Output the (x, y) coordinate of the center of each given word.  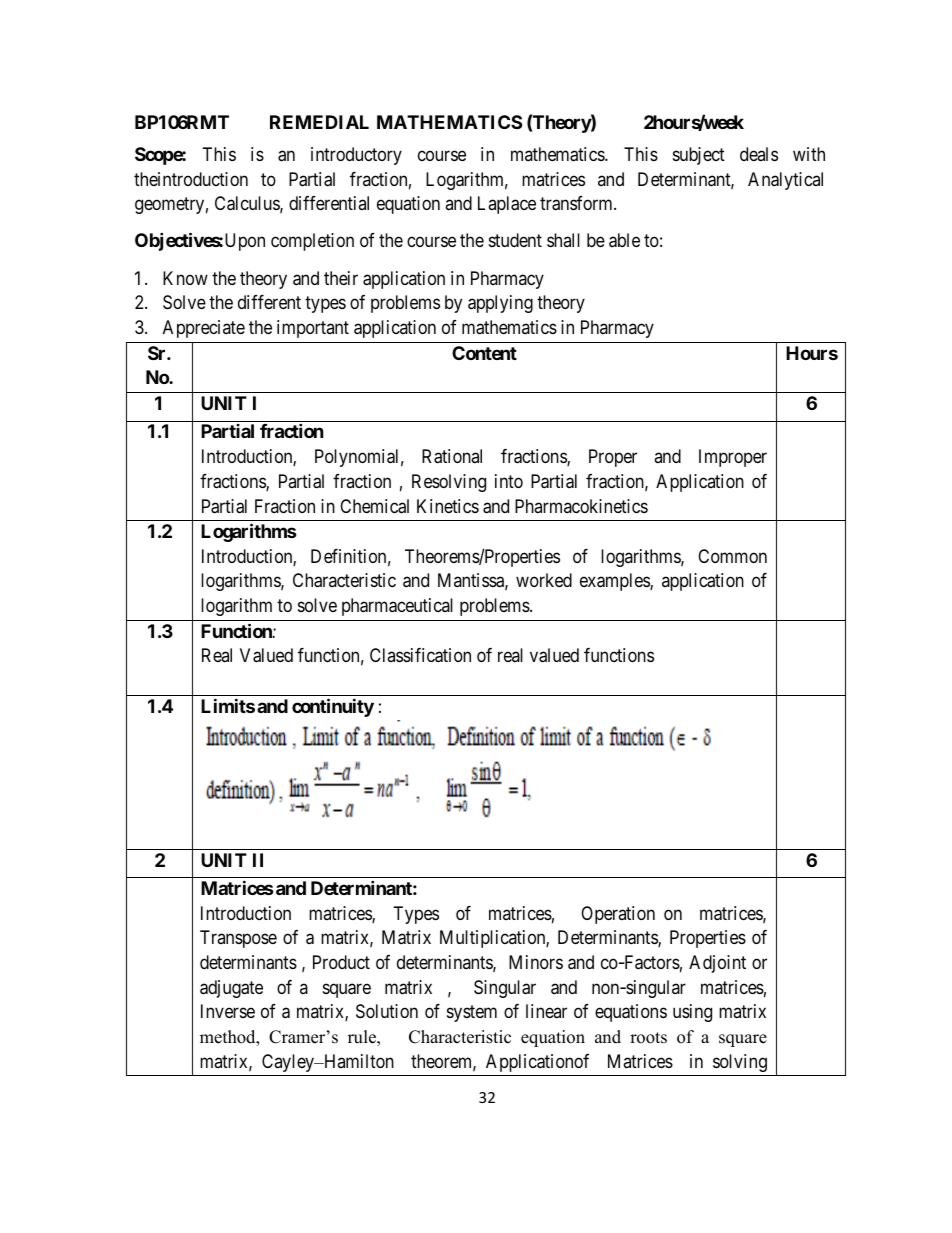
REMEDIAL (319, 122)
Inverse (228, 1011)
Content (484, 353)
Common (732, 556)
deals (759, 154)
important (313, 329)
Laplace (507, 205)
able (624, 240)
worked (544, 580)
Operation (618, 915)
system (472, 1013)
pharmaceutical (397, 607)
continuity (333, 707)
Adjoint (717, 964)
